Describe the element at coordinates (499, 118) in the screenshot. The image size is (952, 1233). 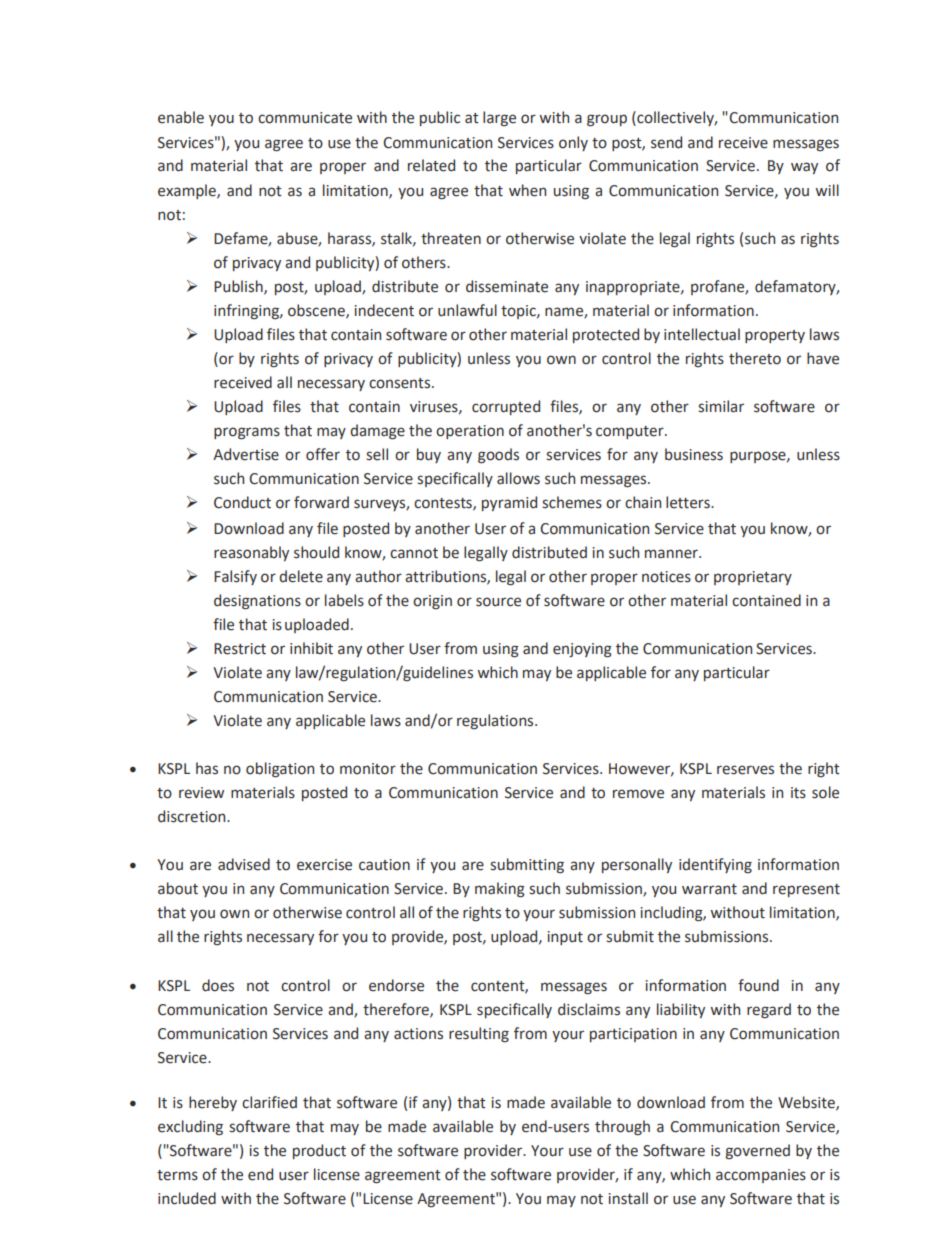
I see `large` at that location.
